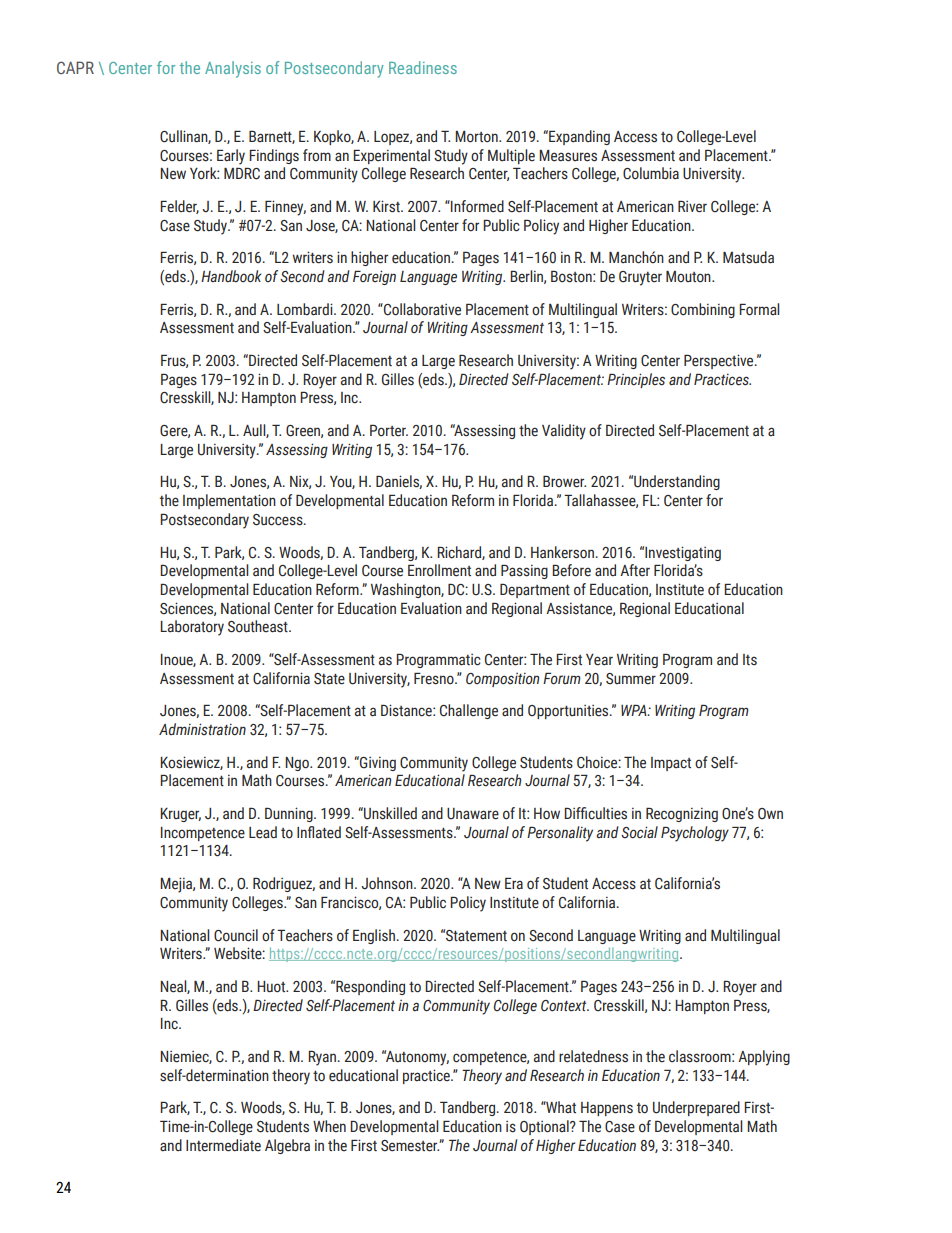 Image resolution: width=952 pixels, height=1233 pixels. What do you see at coordinates (439, 570) in the image?
I see `Enrollment` at bounding box center [439, 570].
